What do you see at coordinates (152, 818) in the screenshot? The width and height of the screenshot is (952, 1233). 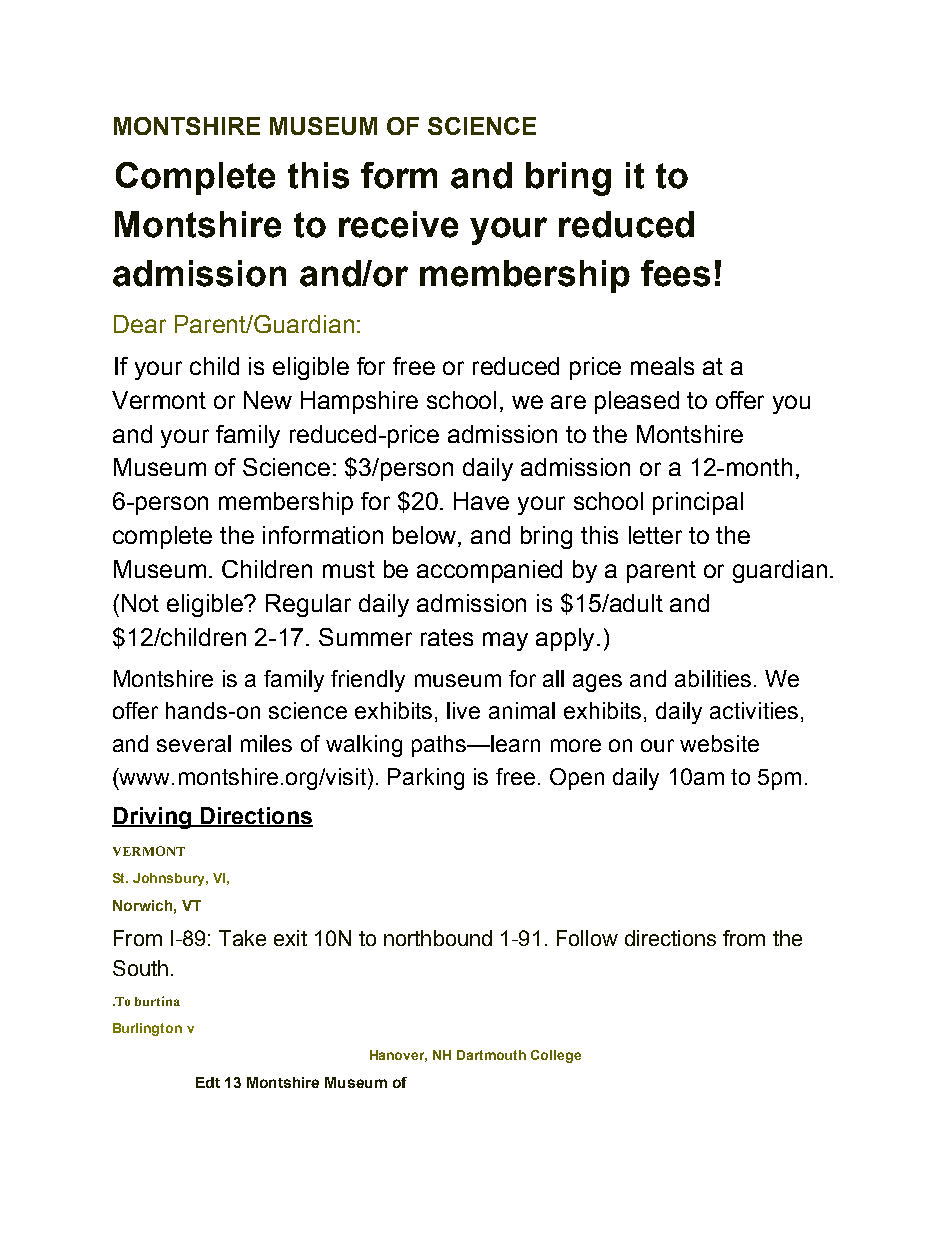 I see `Driving` at bounding box center [152, 818].
